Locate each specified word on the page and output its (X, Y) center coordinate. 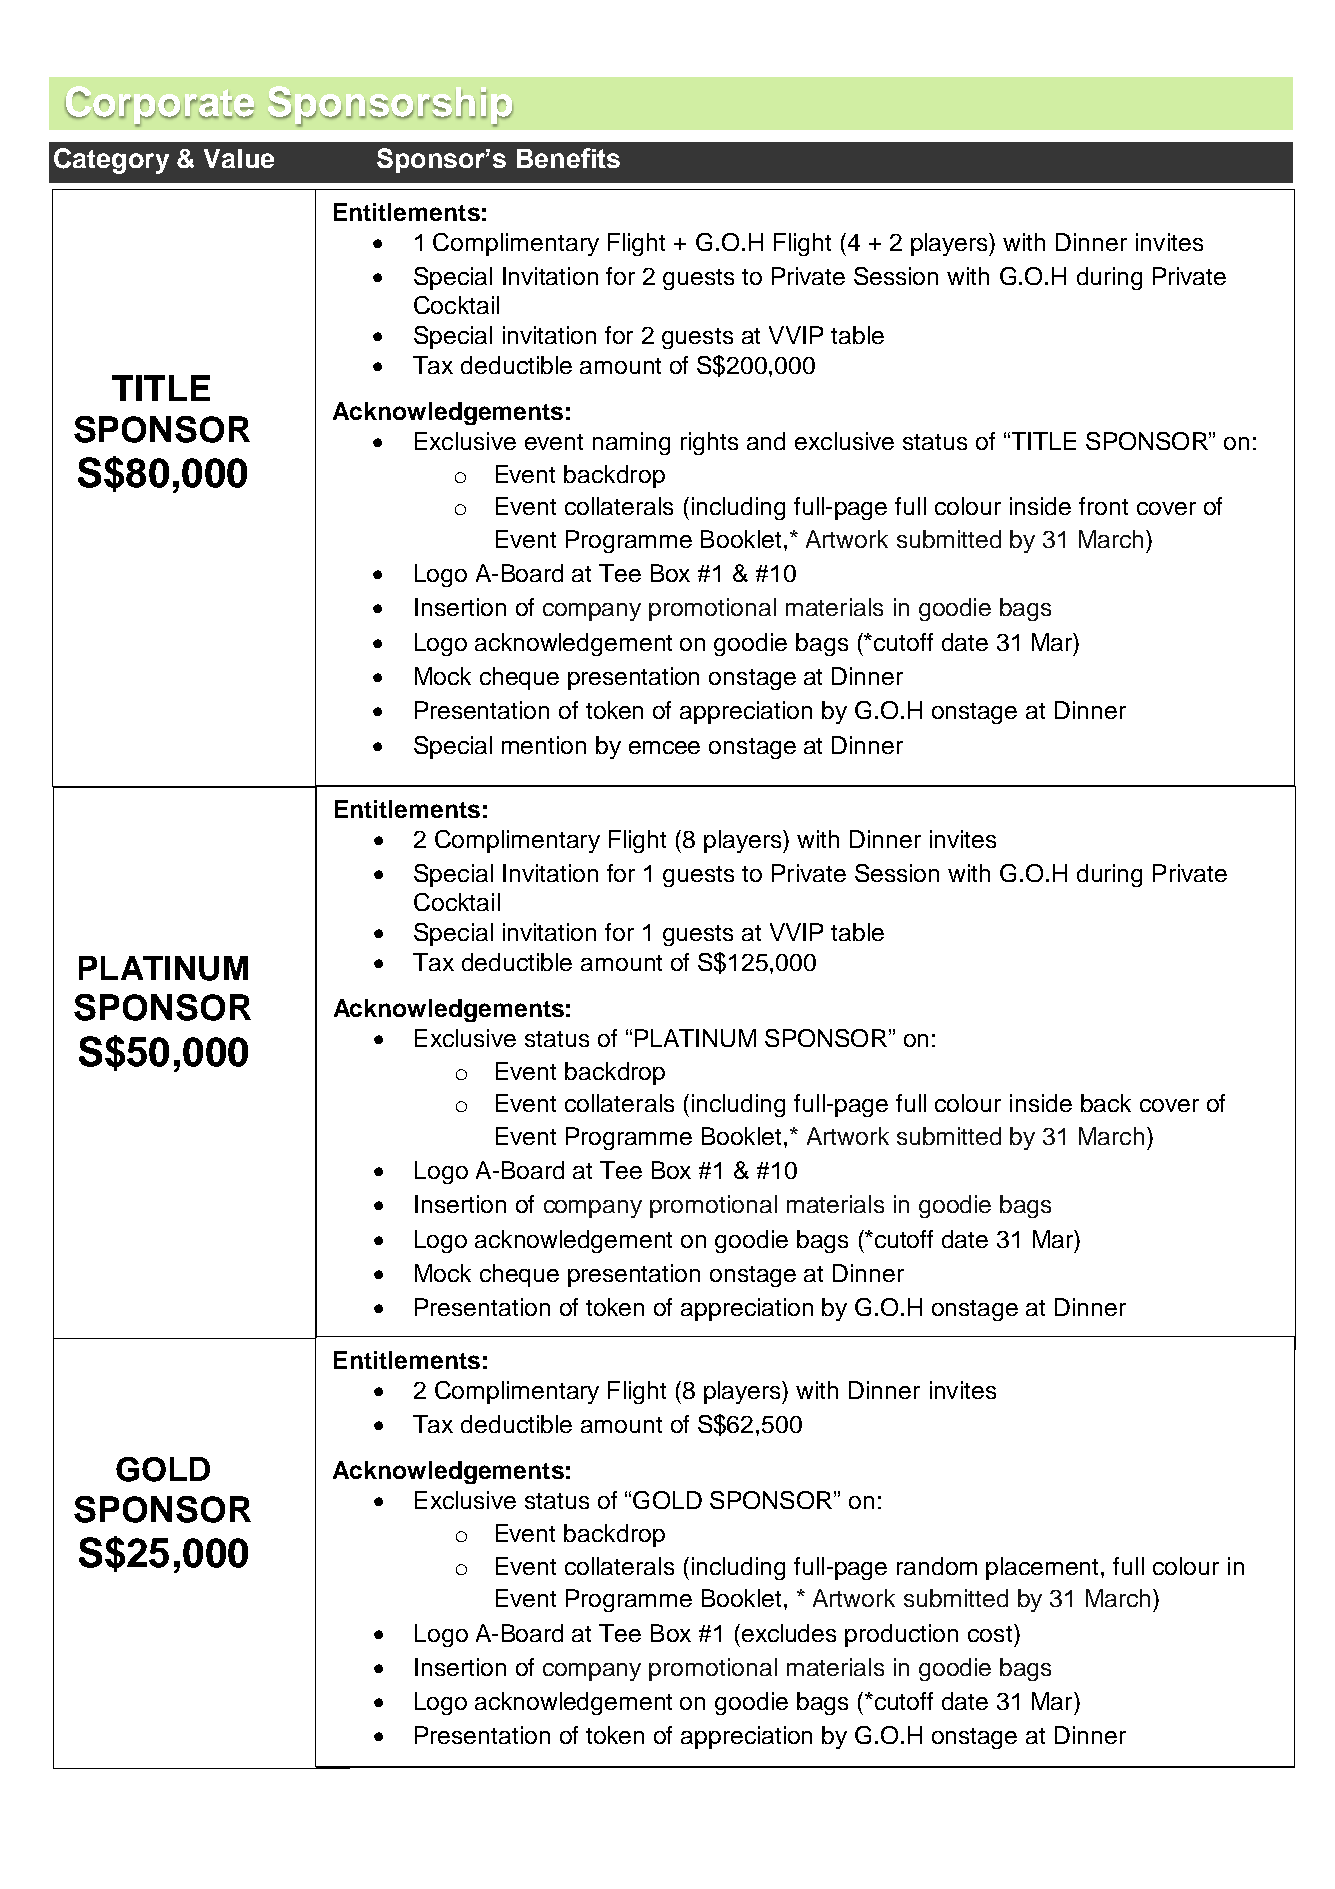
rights (709, 443)
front (1103, 506)
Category (111, 161)
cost (991, 1633)
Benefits (568, 158)
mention (544, 745)
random (937, 1566)
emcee (664, 747)
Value (239, 158)
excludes (789, 1633)
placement (1044, 1568)
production (901, 1635)
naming (631, 443)
